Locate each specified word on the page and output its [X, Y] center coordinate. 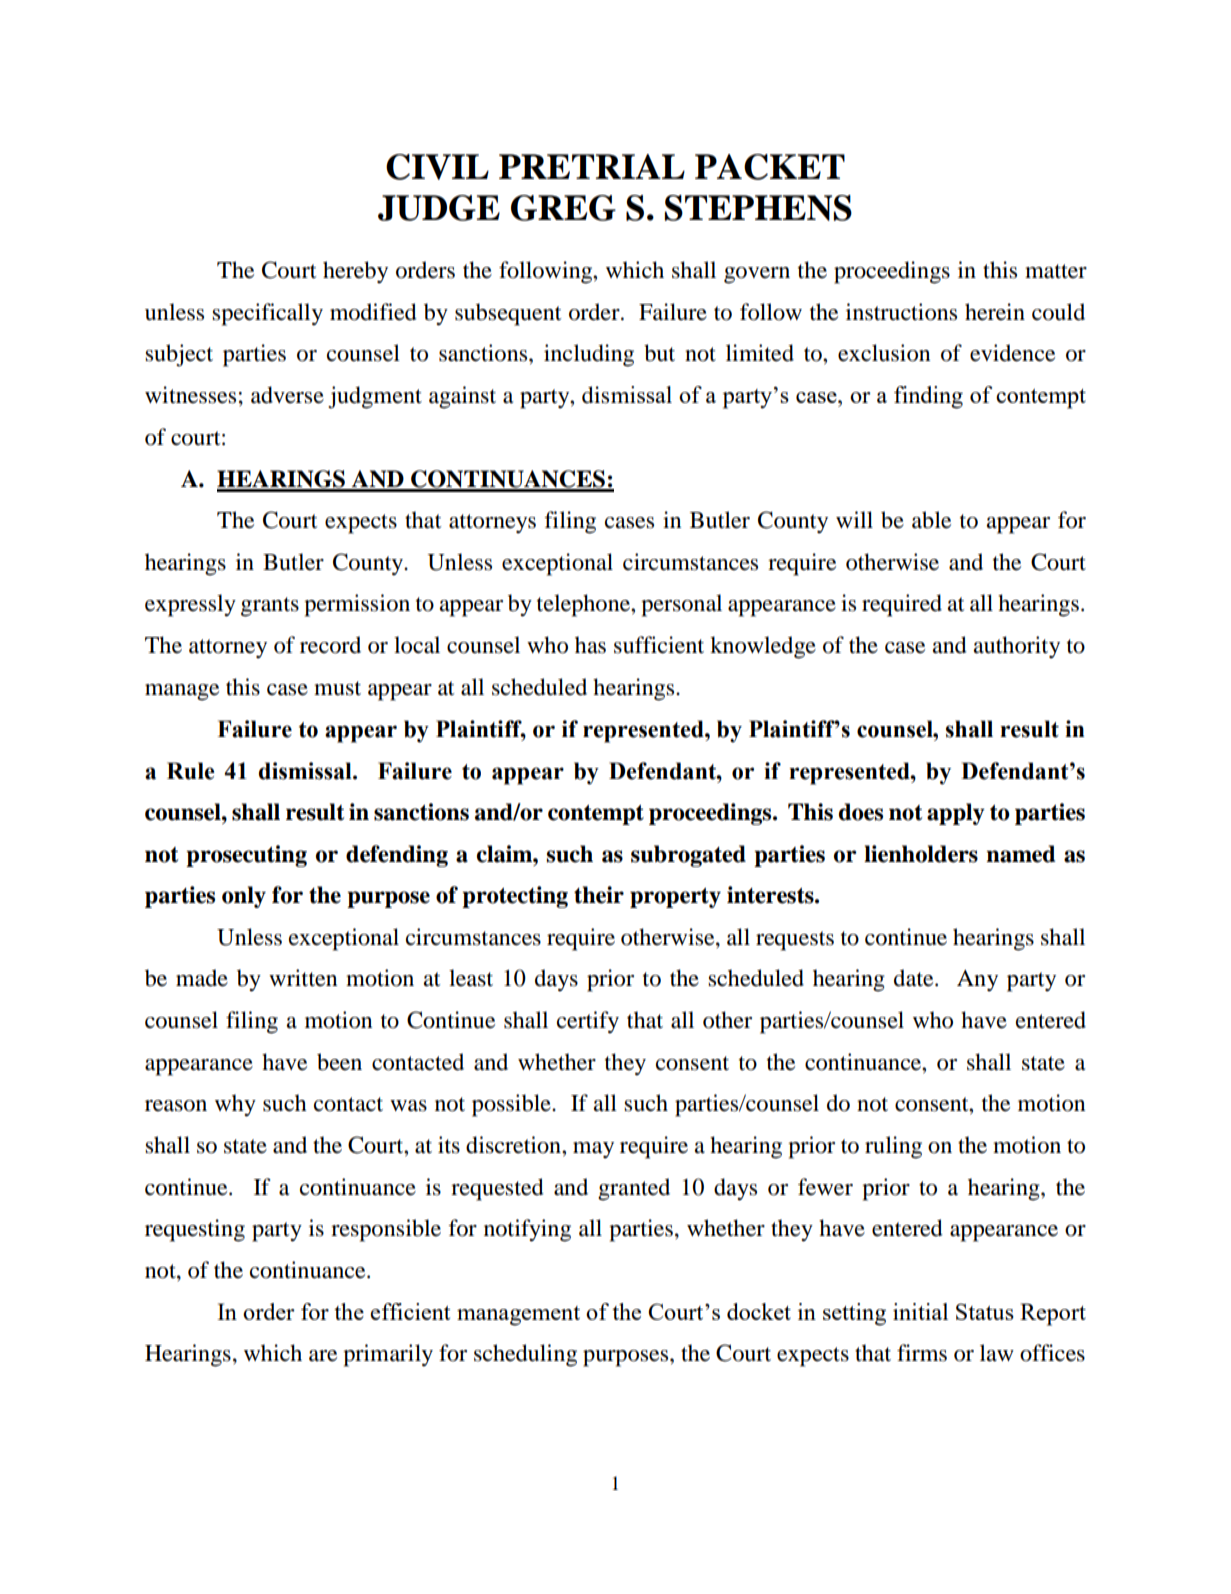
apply [956, 814]
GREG [563, 208]
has [590, 645]
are [323, 1356]
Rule [191, 771]
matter [1056, 271]
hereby [355, 272]
